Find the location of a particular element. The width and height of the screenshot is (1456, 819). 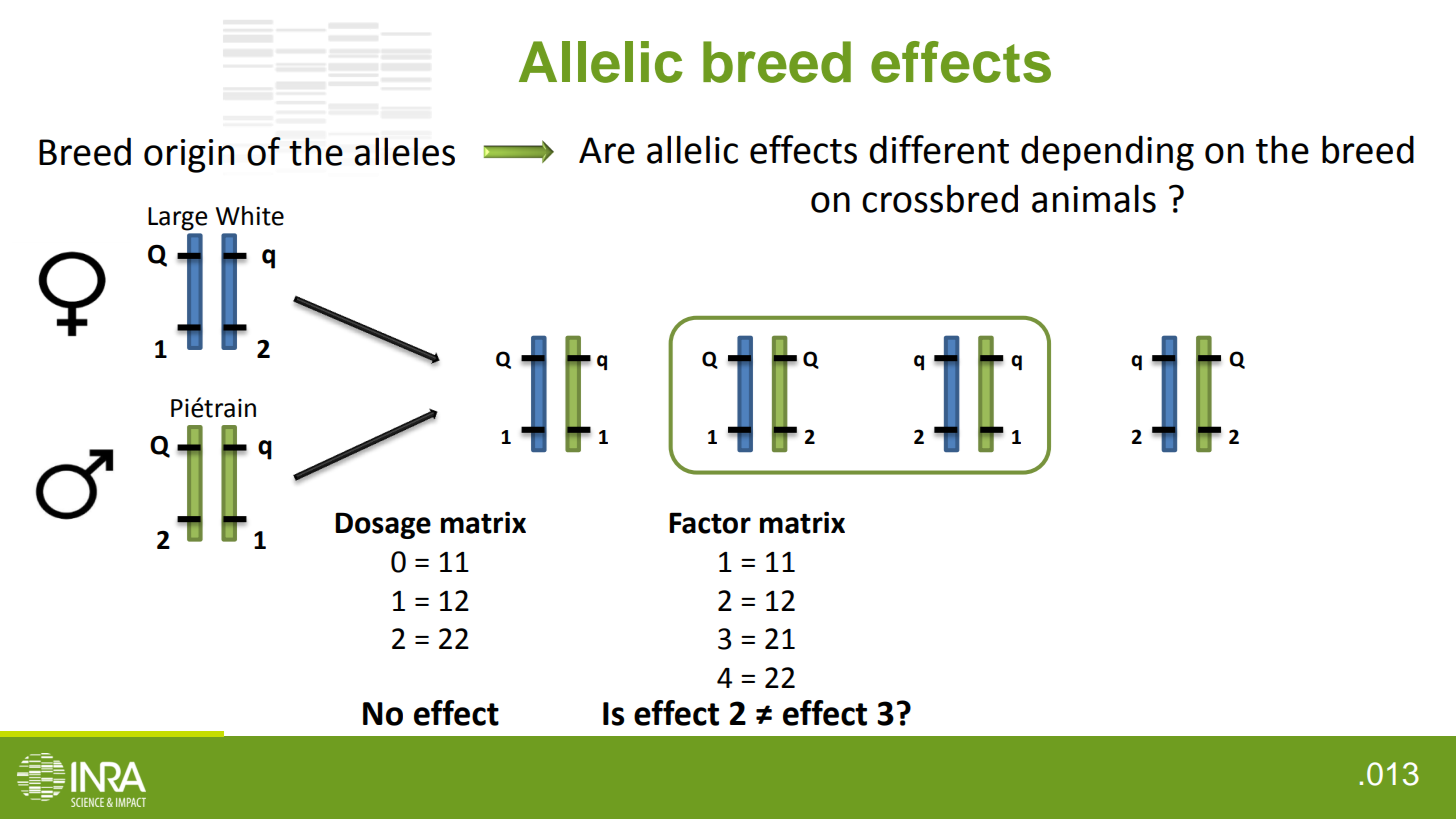

crossbred is located at coordinates (940, 198).
